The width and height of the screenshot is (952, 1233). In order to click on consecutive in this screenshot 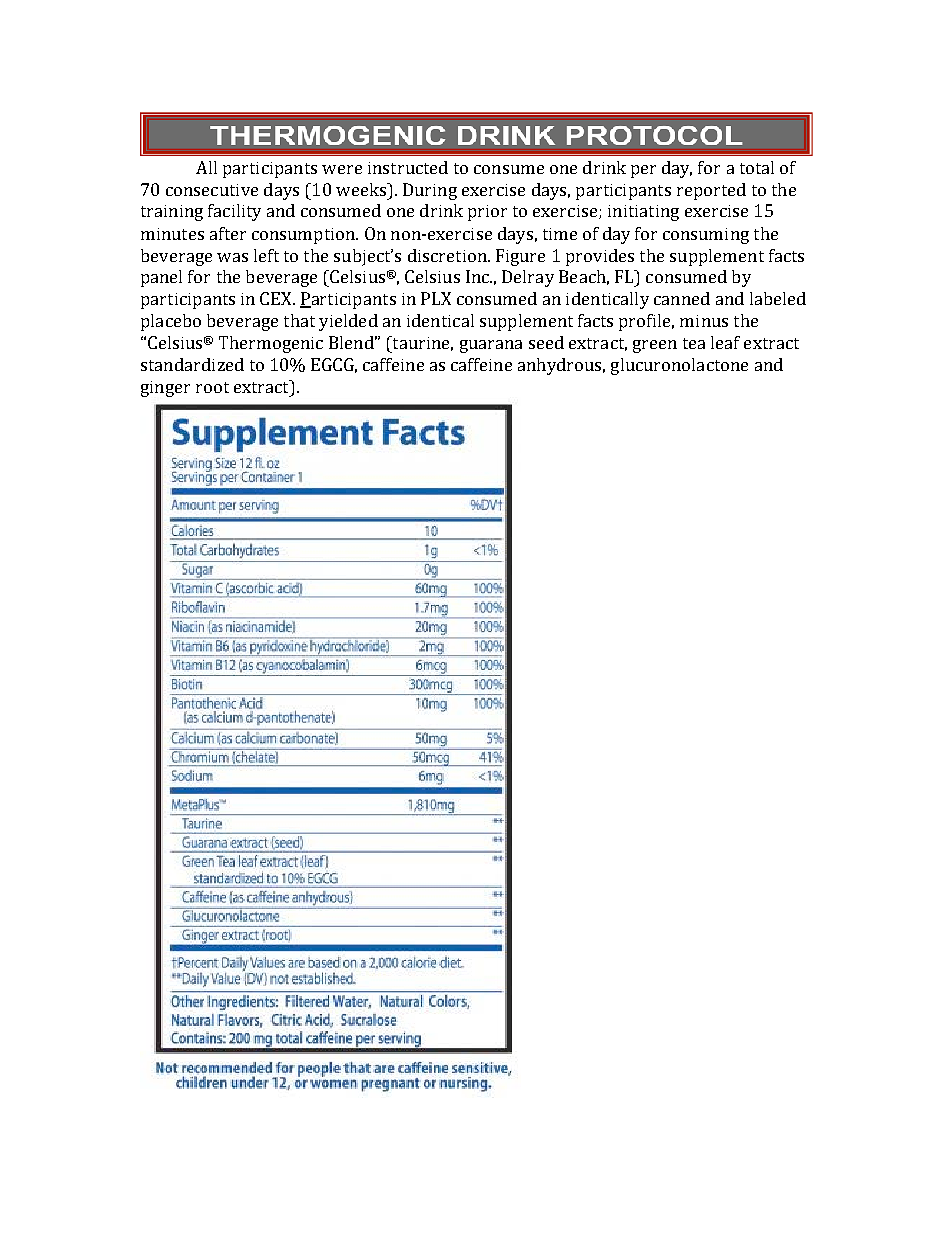, I will do `click(212, 190)`.
